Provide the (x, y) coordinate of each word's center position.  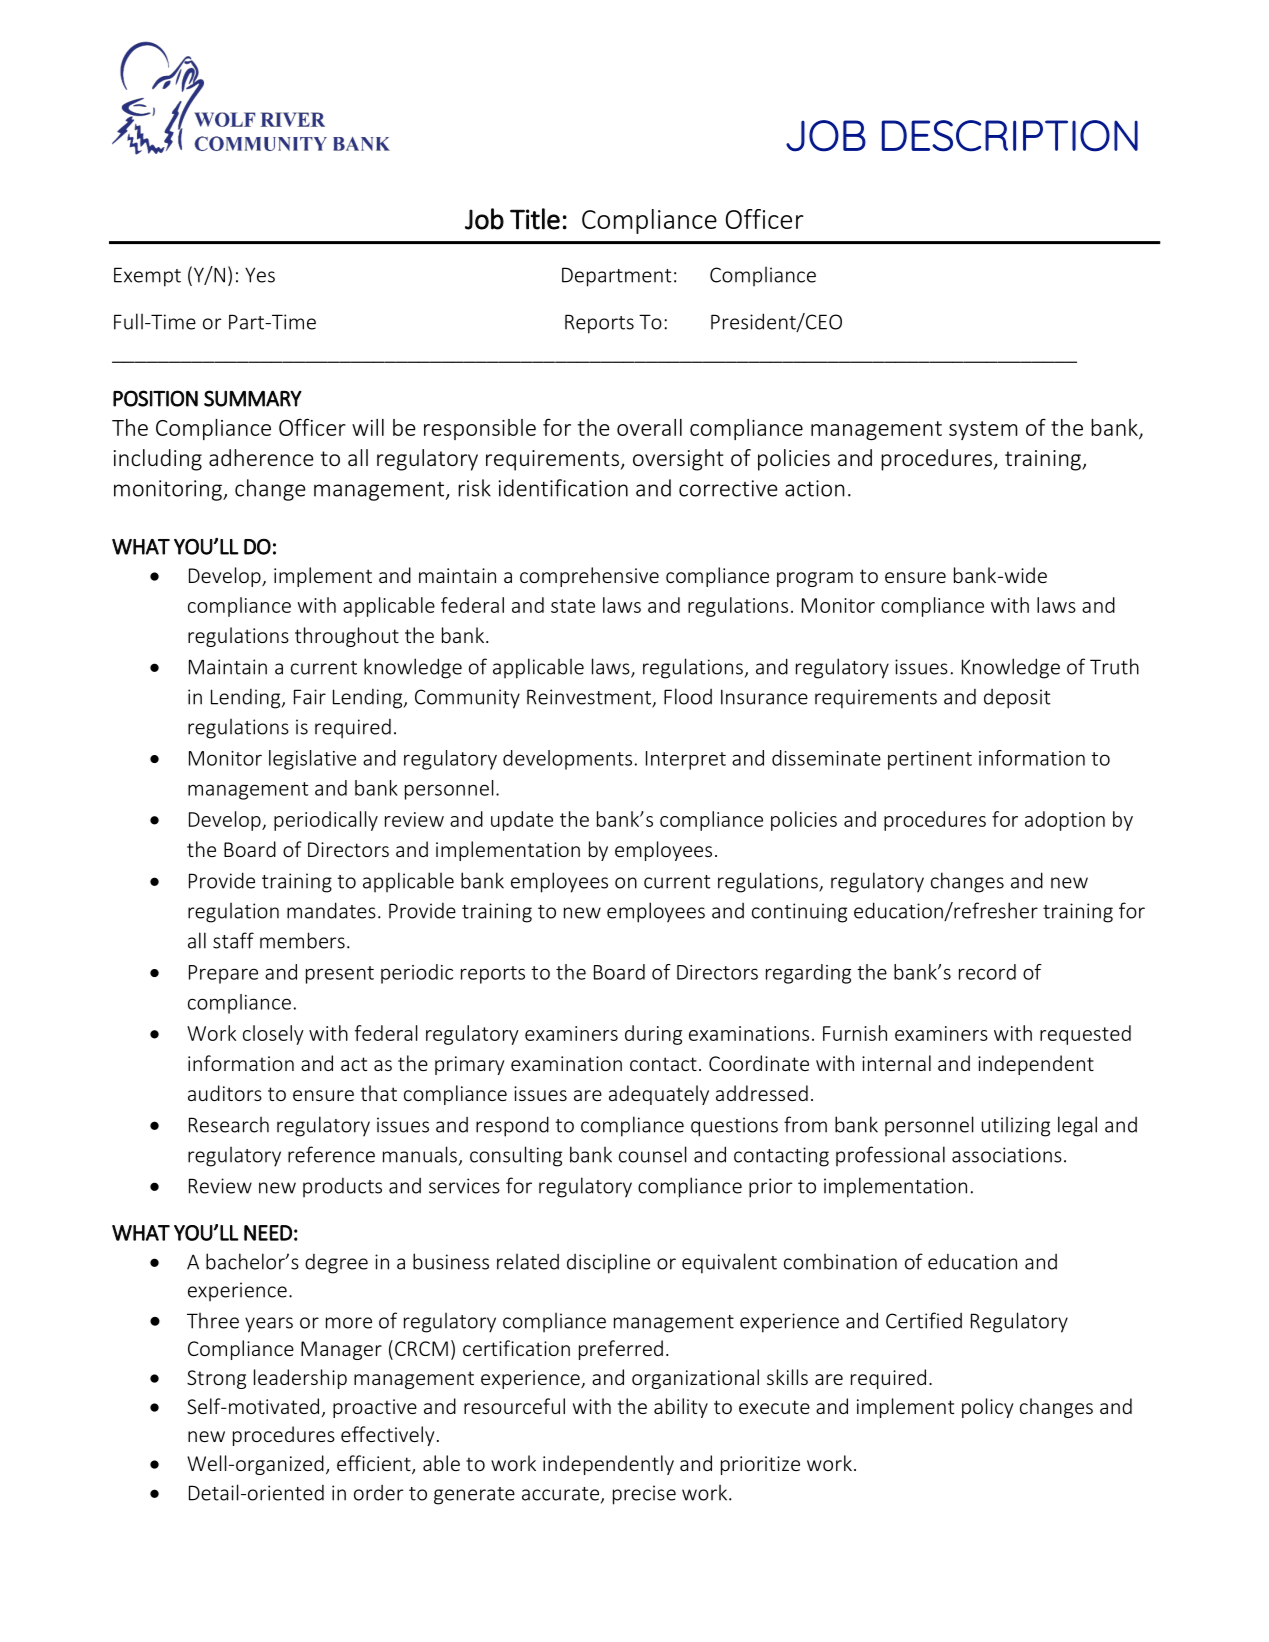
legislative (312, 760)
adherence (261, 457)
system (983, 430)
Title (535, 219)
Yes (260, 275)
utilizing (1016, 1126)
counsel (653, 1154)
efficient (375, 1464)
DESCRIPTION (1010, 136)
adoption (1065, 821)
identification (563, 488)
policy (988, 1408)
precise (644, 1495)
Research (229, 1124)
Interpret (686, 760)
